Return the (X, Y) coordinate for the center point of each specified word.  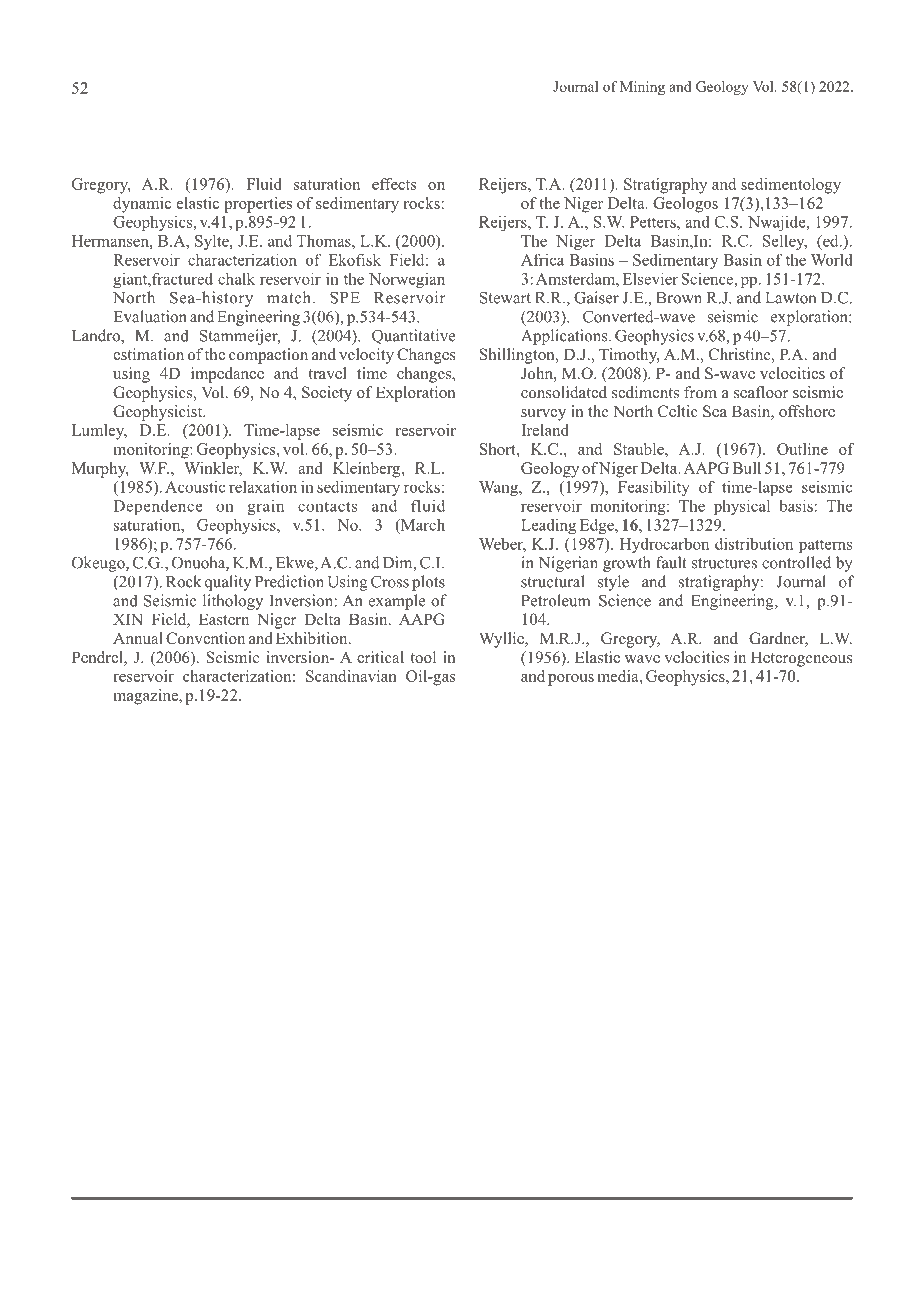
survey (543, 415)
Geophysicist (159, 413)
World (832, 259)
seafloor (761, 392)
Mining (642, 88)
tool (423, 657)
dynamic (142, 205)
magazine (146, 697)
